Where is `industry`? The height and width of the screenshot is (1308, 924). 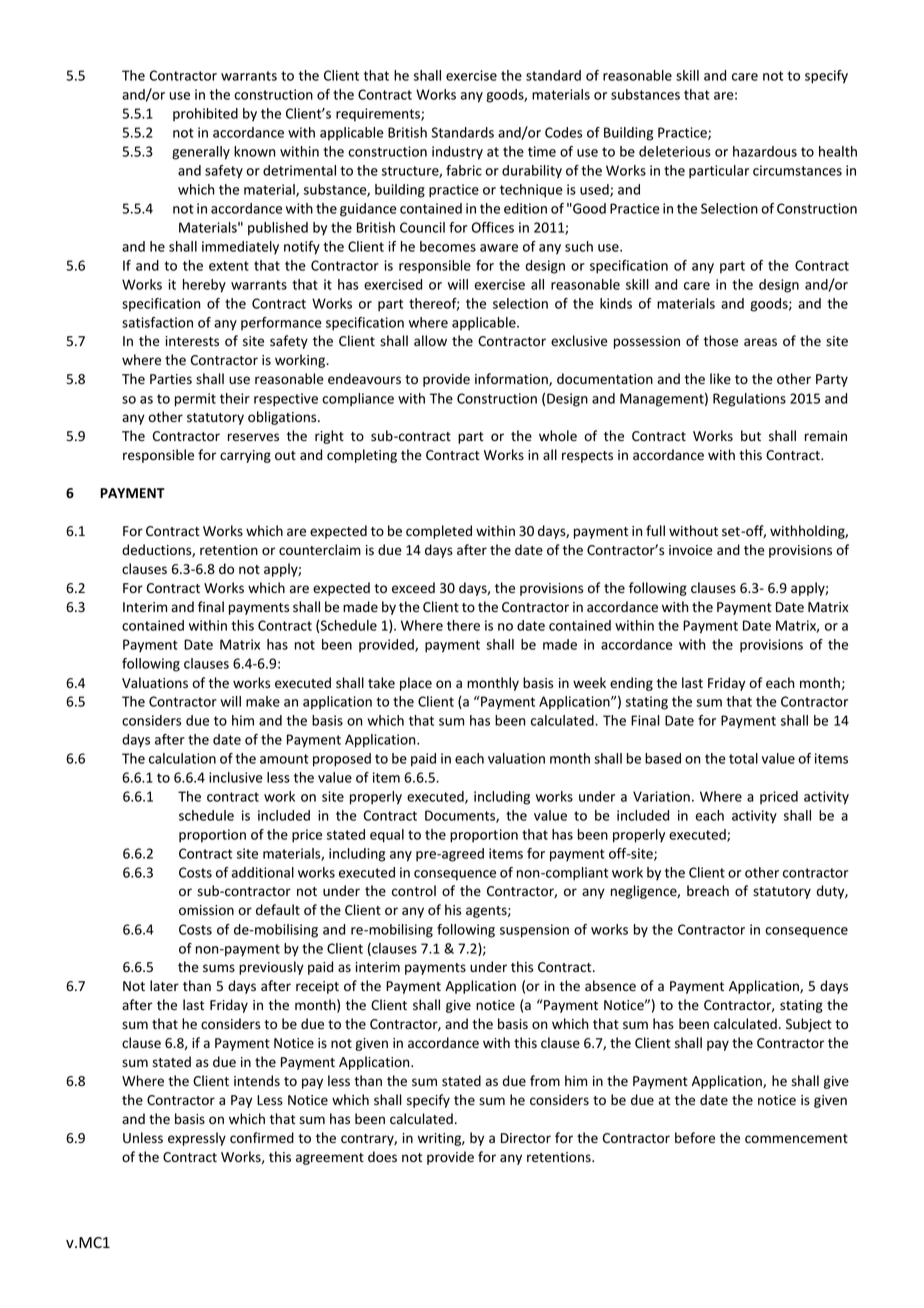 industry is located at coordinates (457, 153).
